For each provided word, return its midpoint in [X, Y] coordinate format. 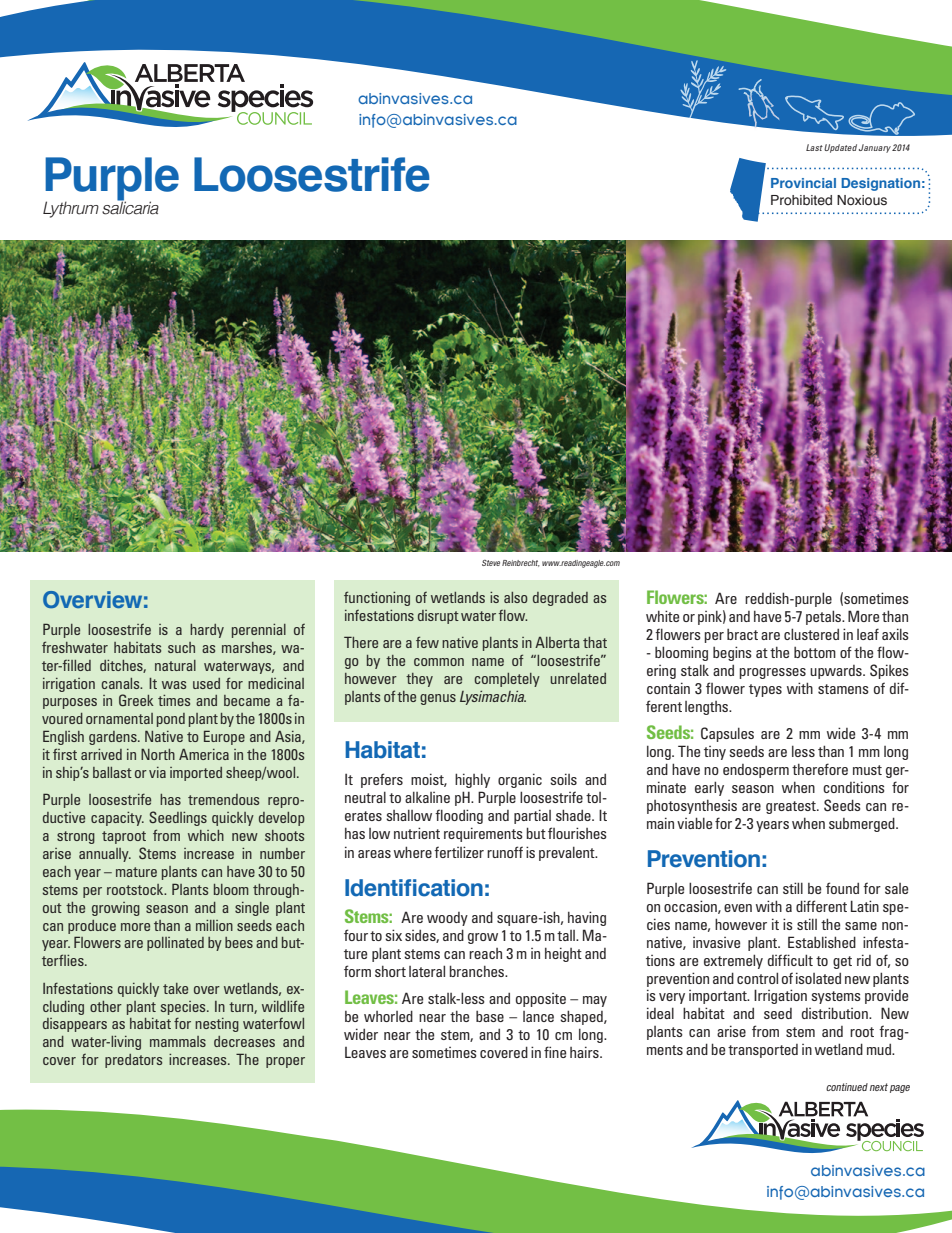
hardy [207, 631]
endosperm [756, 771]
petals [825, 617]
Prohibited [801, 200]
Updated [840, 148]
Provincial [803, 183]
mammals [178, 1041]
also [516, 597]
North [158, 754]
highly [472, 780]
